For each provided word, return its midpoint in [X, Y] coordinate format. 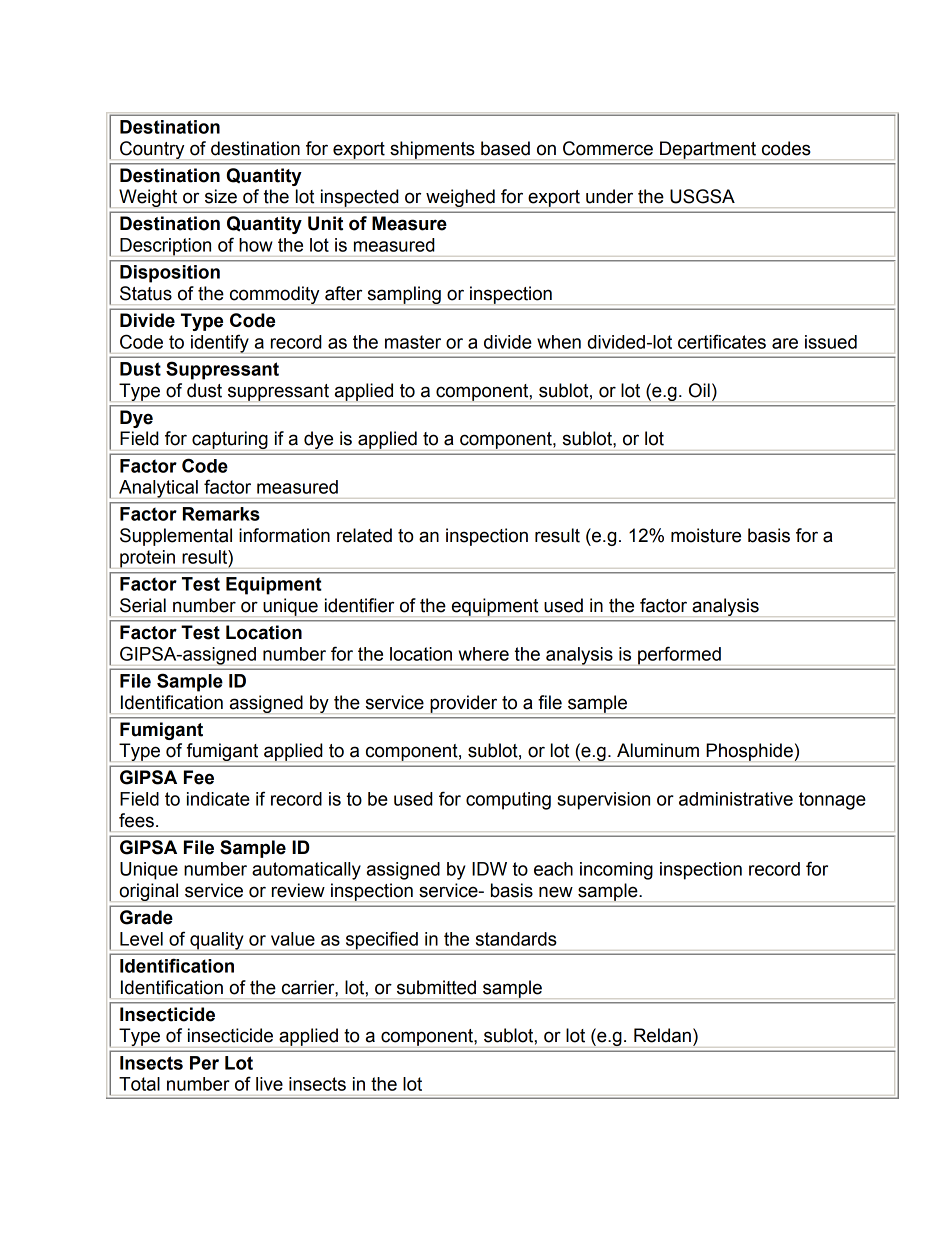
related [364, 535]
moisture [706, 535]
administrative [736, 799]
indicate [218, 799]
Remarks [221, 514]
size [221, 196]
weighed [460, 198]
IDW [489, 869]
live [269, 1084]
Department [708, 150]
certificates [722, 341]
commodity [275, 295]
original [149, 892]
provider [464, 704]
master [413, 342]
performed [679, 656]
